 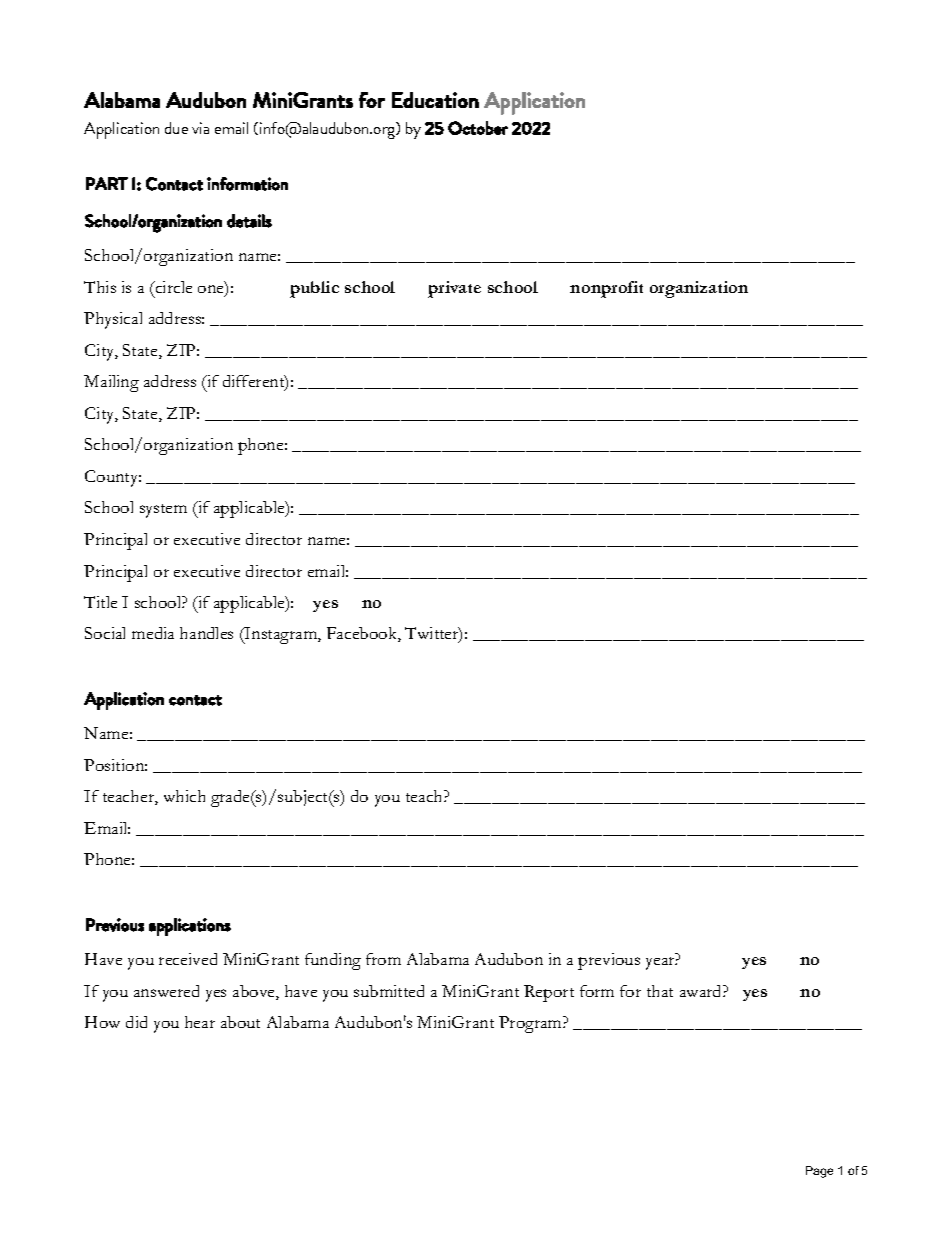 What do you see at coordinates (383, 959) in the screenshot?
I see `from` at bounding box center [383, 959].
